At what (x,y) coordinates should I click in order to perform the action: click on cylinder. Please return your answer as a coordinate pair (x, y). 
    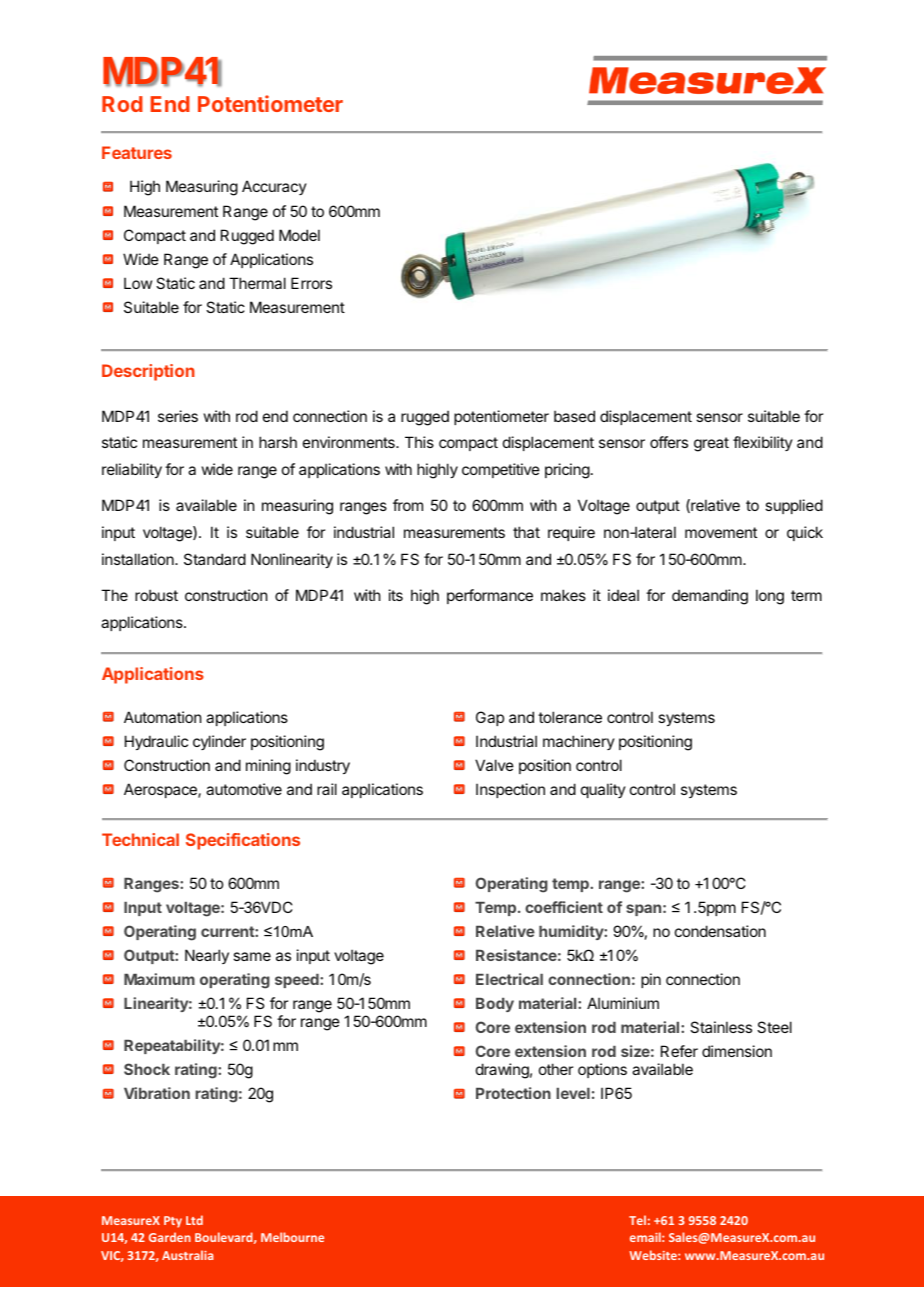
    Looking at the image, I should click on (219, 742).
